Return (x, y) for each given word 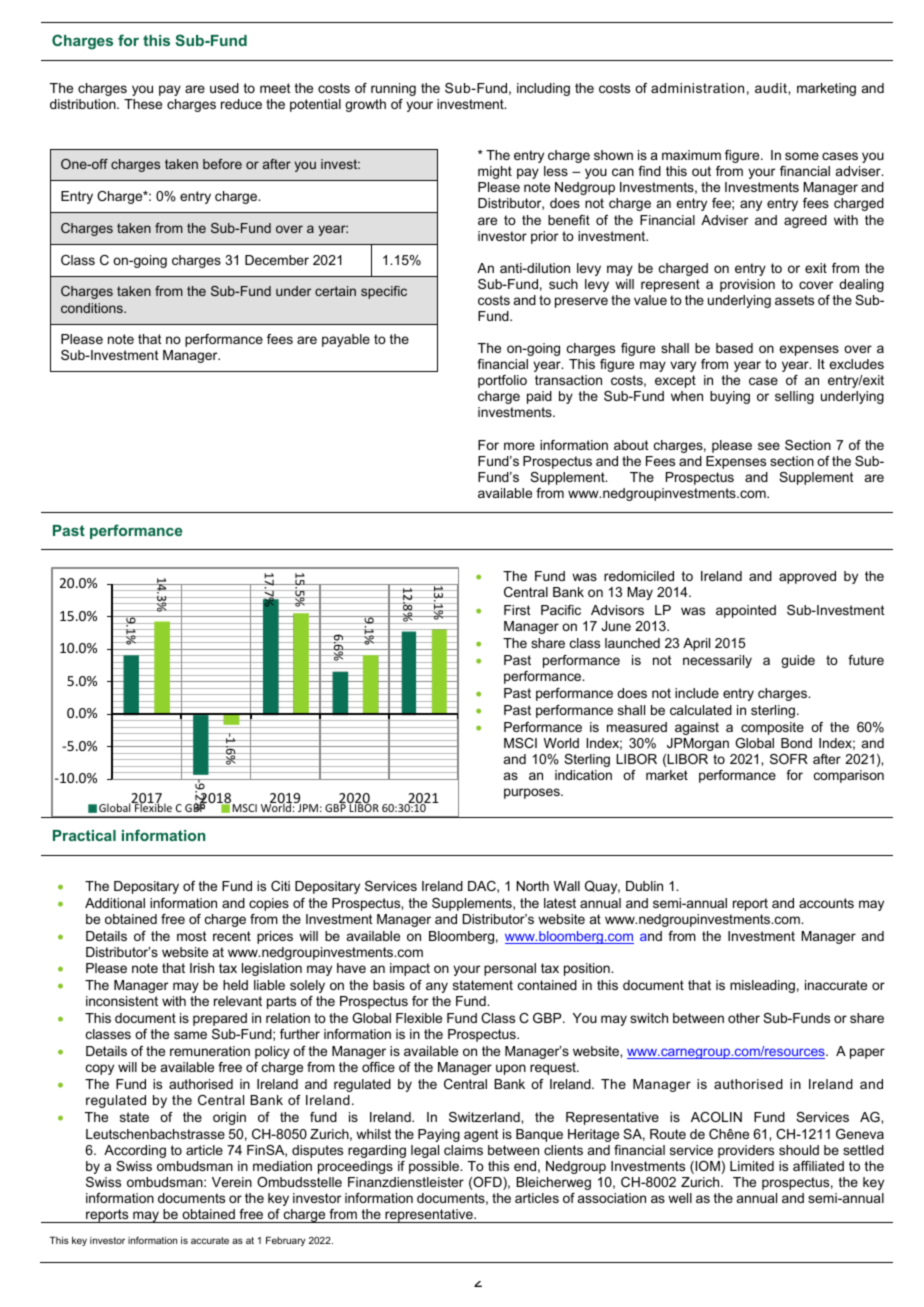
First (517, 610)
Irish (202, 968)
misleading (762, 986)
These (143, 104)
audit (772, 88)
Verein (232, 1182)
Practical (84, 835)
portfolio (502, 381)
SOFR (789, 759)
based (734, 348)
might (495, 172)
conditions (93, 308)
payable (346, 340)
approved (807, 577)
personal (510, 969)
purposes (533, 793)
